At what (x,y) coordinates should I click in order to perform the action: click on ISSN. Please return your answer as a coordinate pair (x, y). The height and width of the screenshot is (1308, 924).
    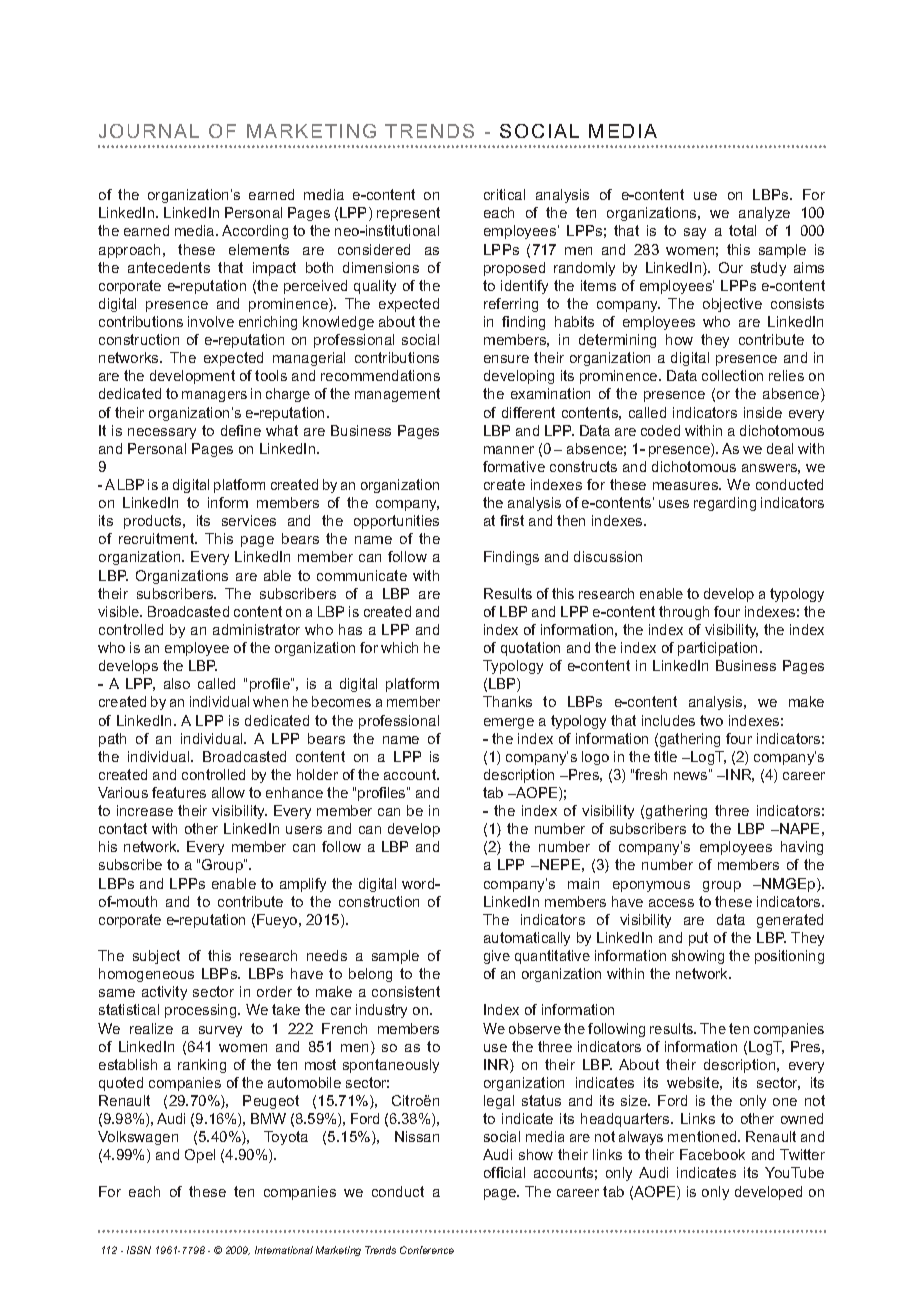
    Looking at the image, I should click on (139, 1250).
